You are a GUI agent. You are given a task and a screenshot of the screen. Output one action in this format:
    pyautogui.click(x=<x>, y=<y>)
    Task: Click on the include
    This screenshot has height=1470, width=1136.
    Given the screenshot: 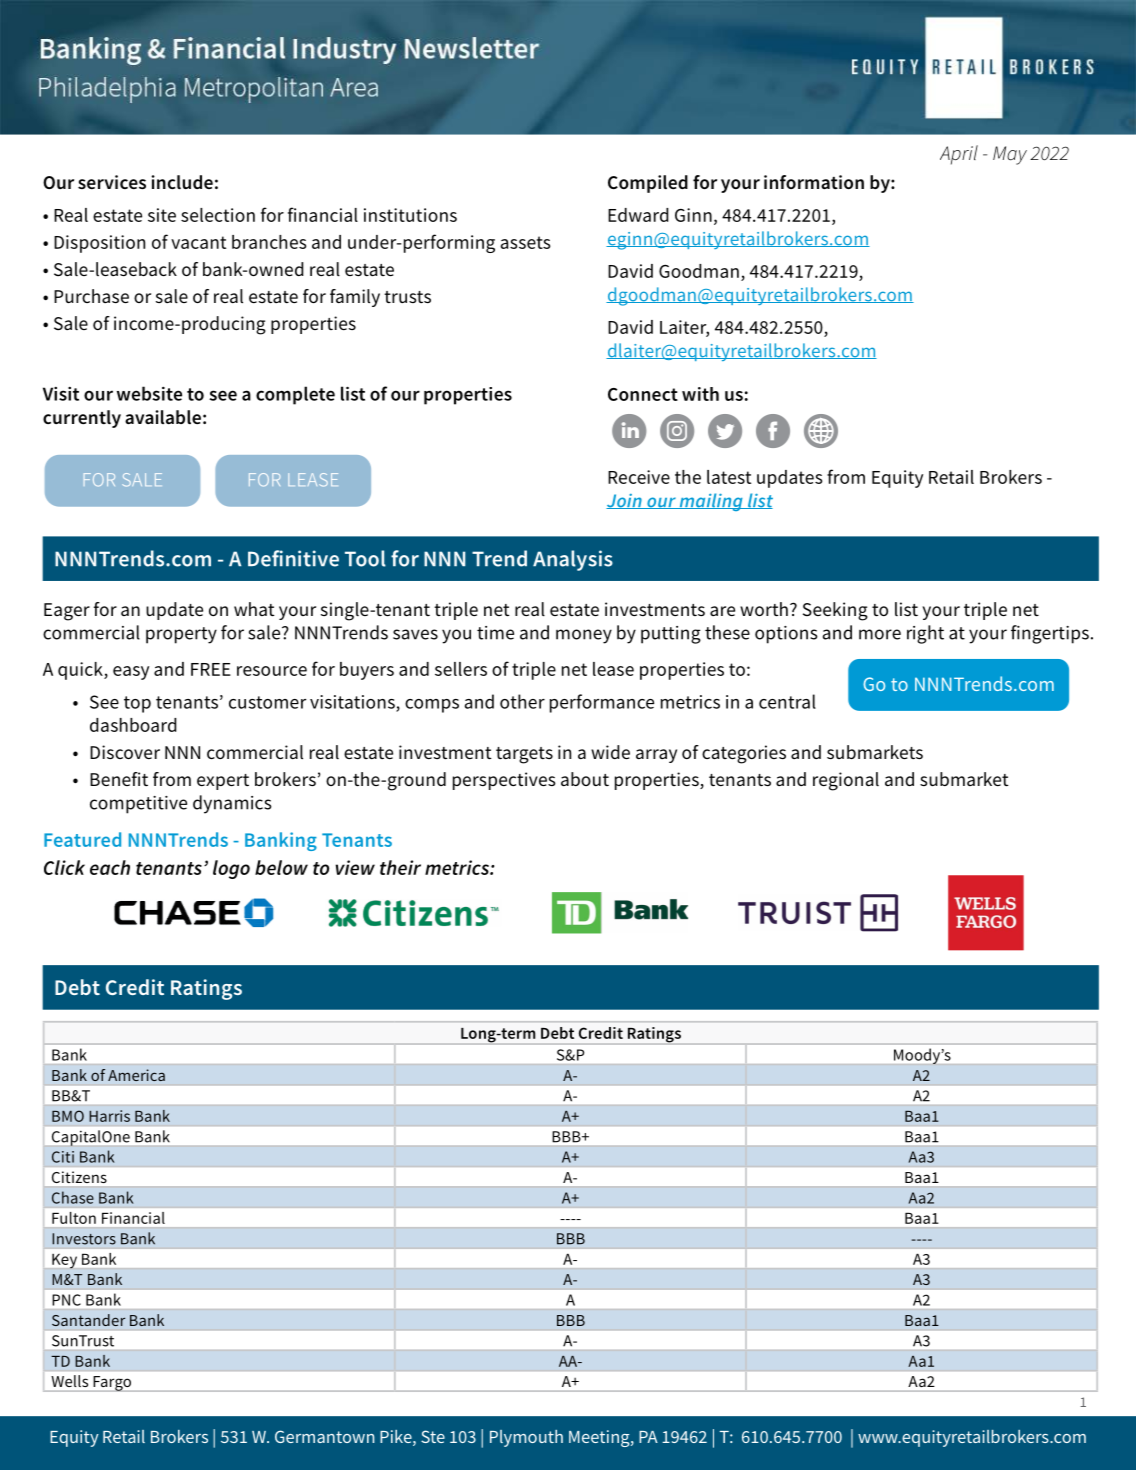 What is the action you would take?
    pyautogui.click(x=182, y=182)
